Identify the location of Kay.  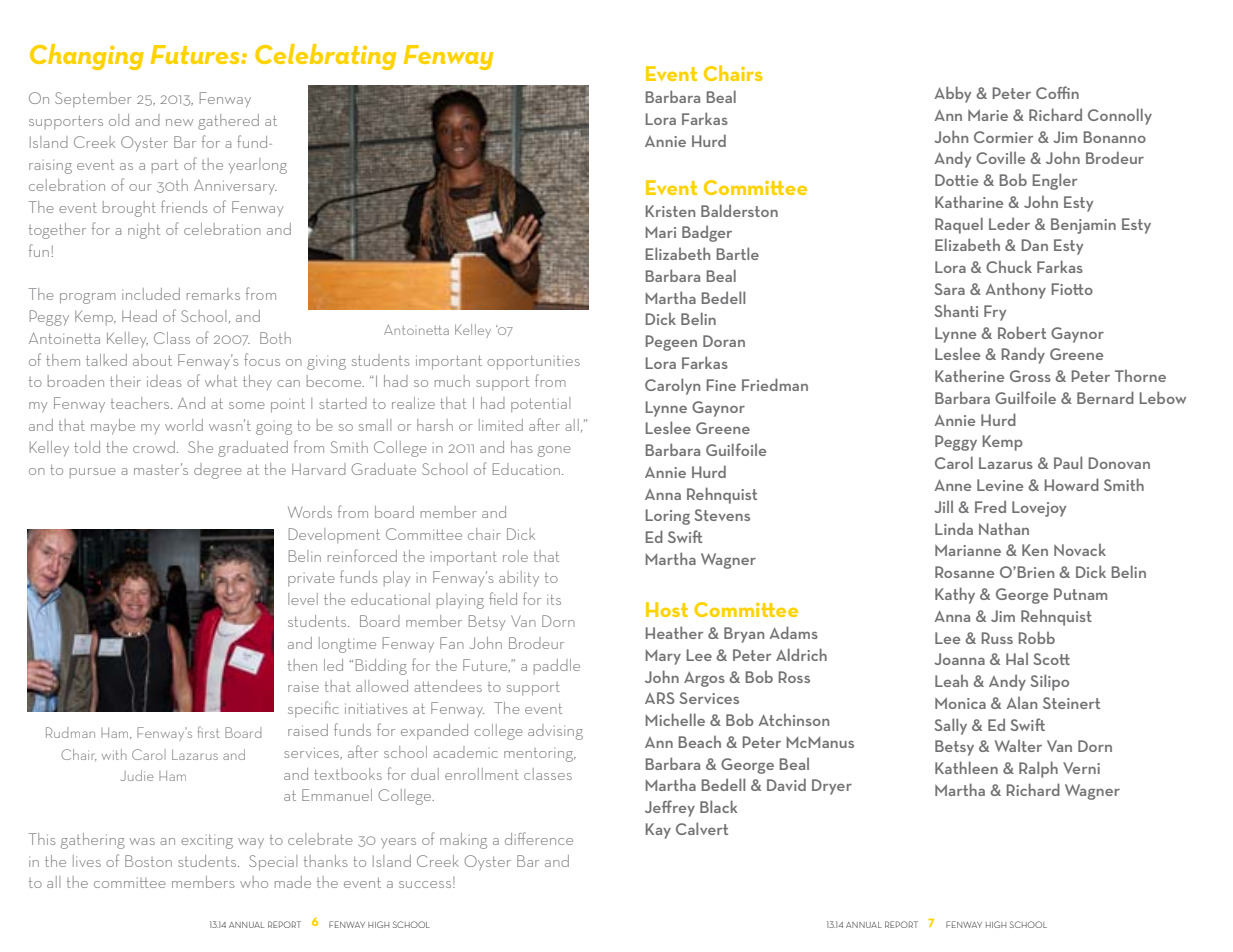
(658, 831).
